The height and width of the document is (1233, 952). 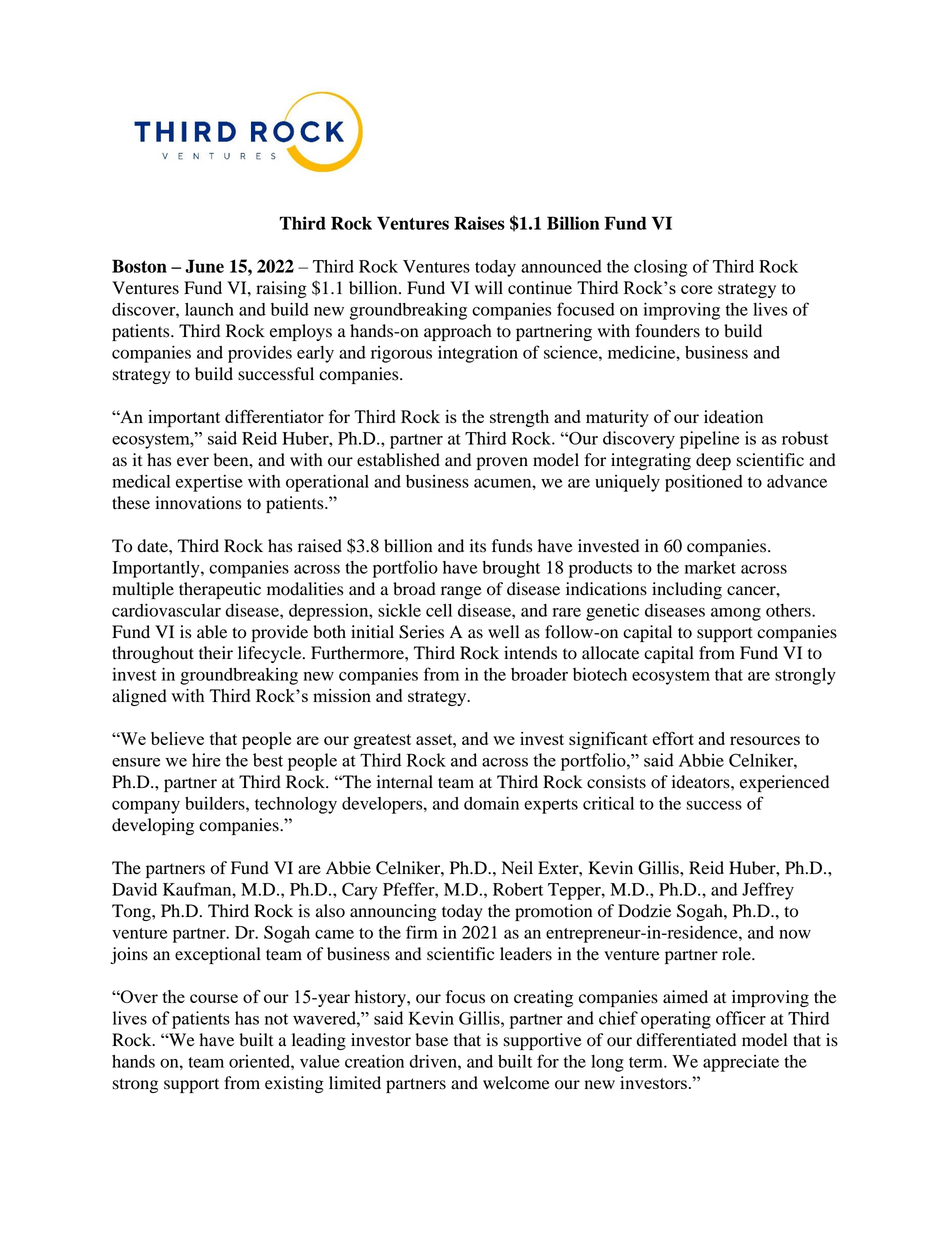 I want to click on June, so click(x=204, y=266).
